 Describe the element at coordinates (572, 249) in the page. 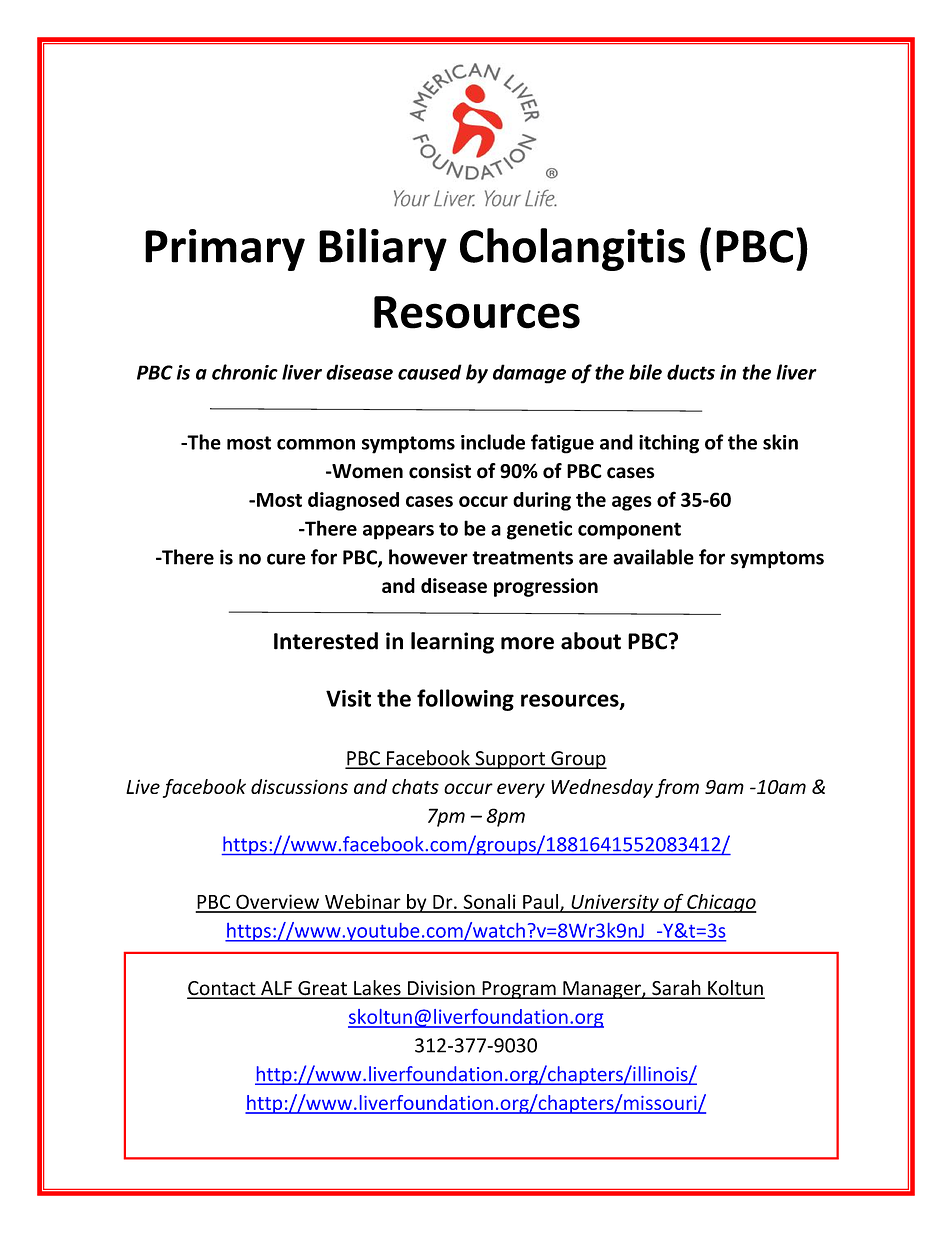

I see `Cholangitis` at that location.
